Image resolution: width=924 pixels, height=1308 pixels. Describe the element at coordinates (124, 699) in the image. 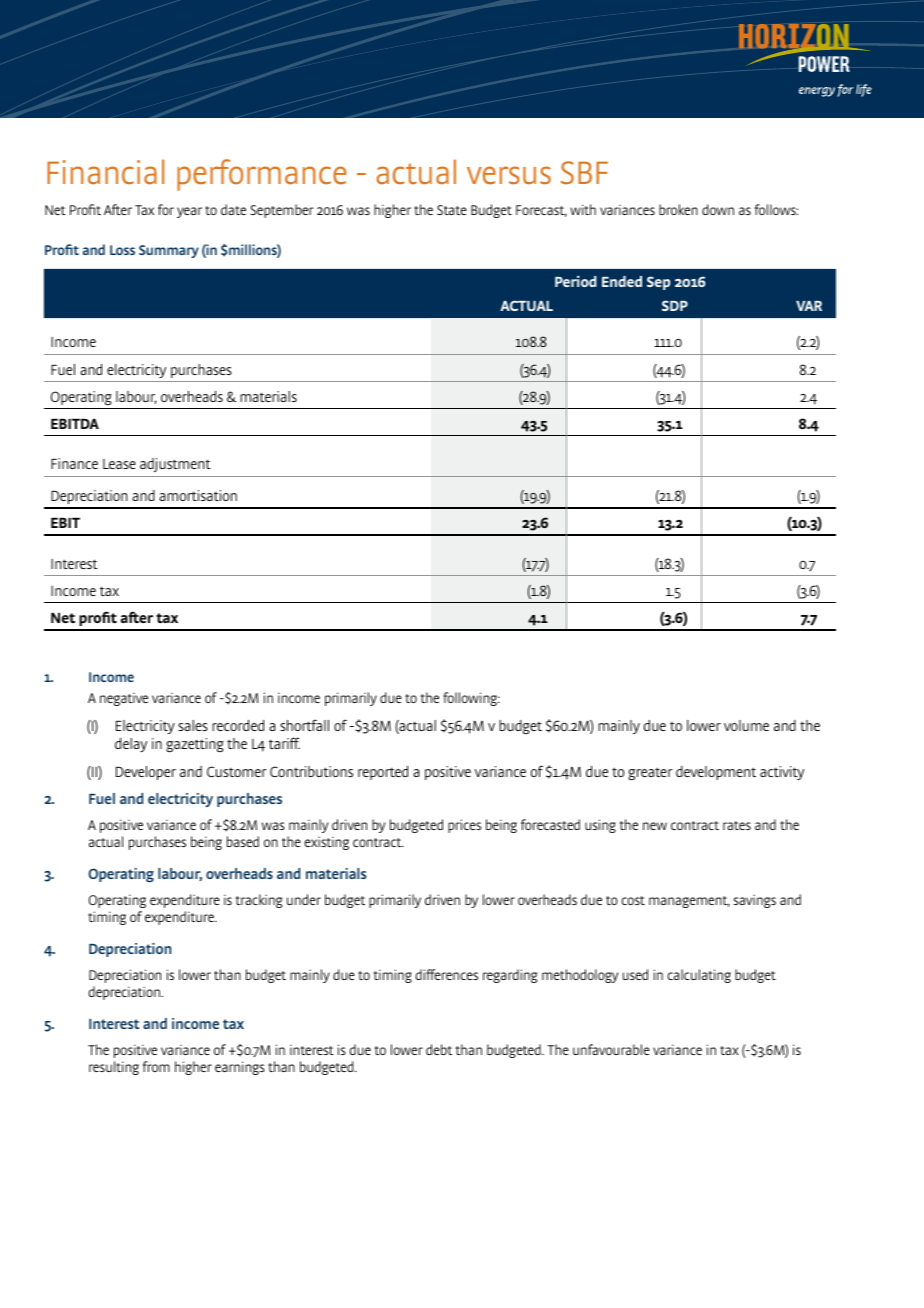

I see `negative` at that location.
